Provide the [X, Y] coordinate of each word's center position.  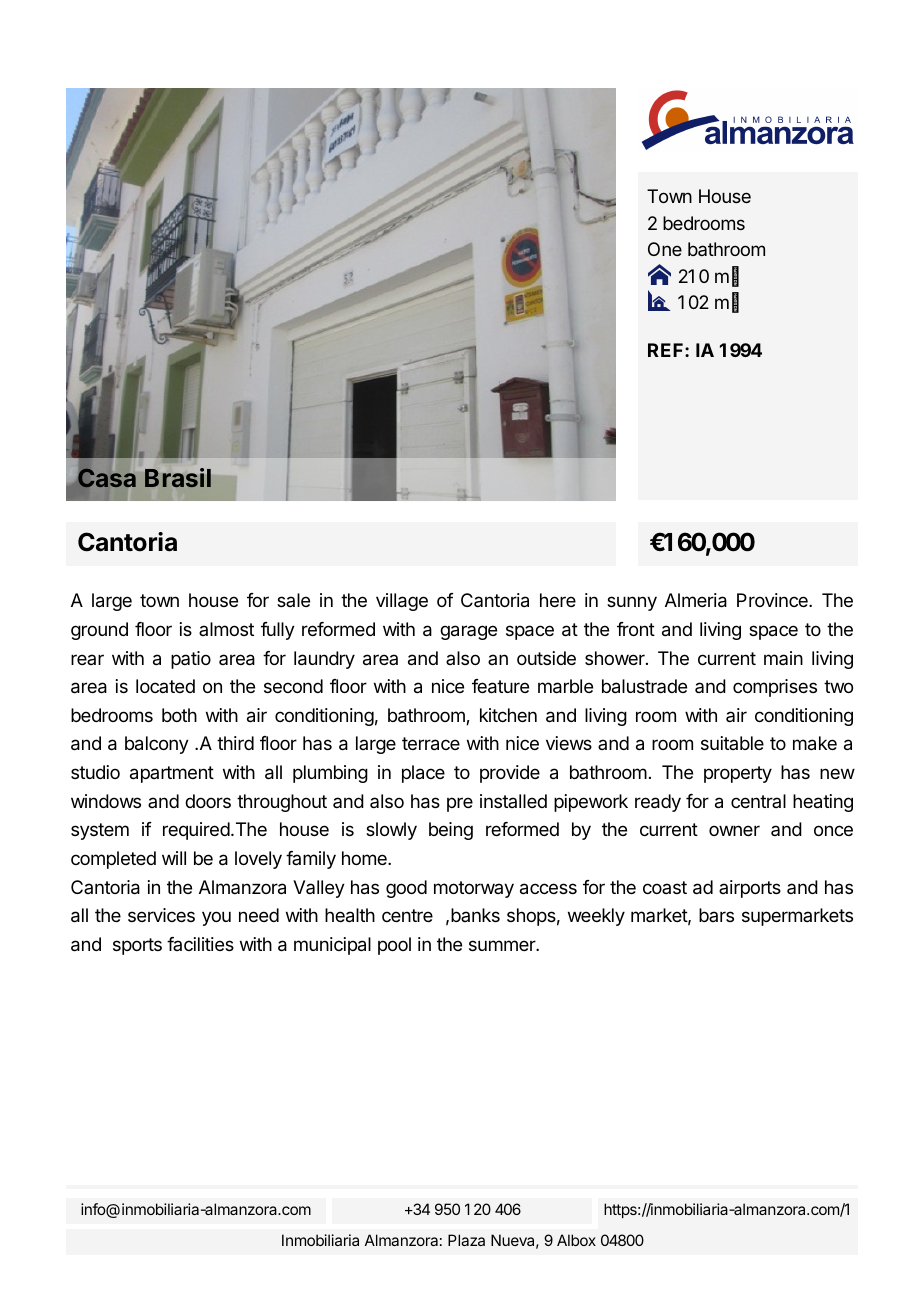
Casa [108, 477]
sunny [632, 603]
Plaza [466, 1240]
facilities [200, 944]
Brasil [178, 478]
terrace [431, 744]
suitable [732, 743]
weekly [596, 917]
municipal [332, 946]
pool [394, 946]
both [179, 715]
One [665, 249]
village [402, 602]
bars [716, 915]
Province [773, 600]
